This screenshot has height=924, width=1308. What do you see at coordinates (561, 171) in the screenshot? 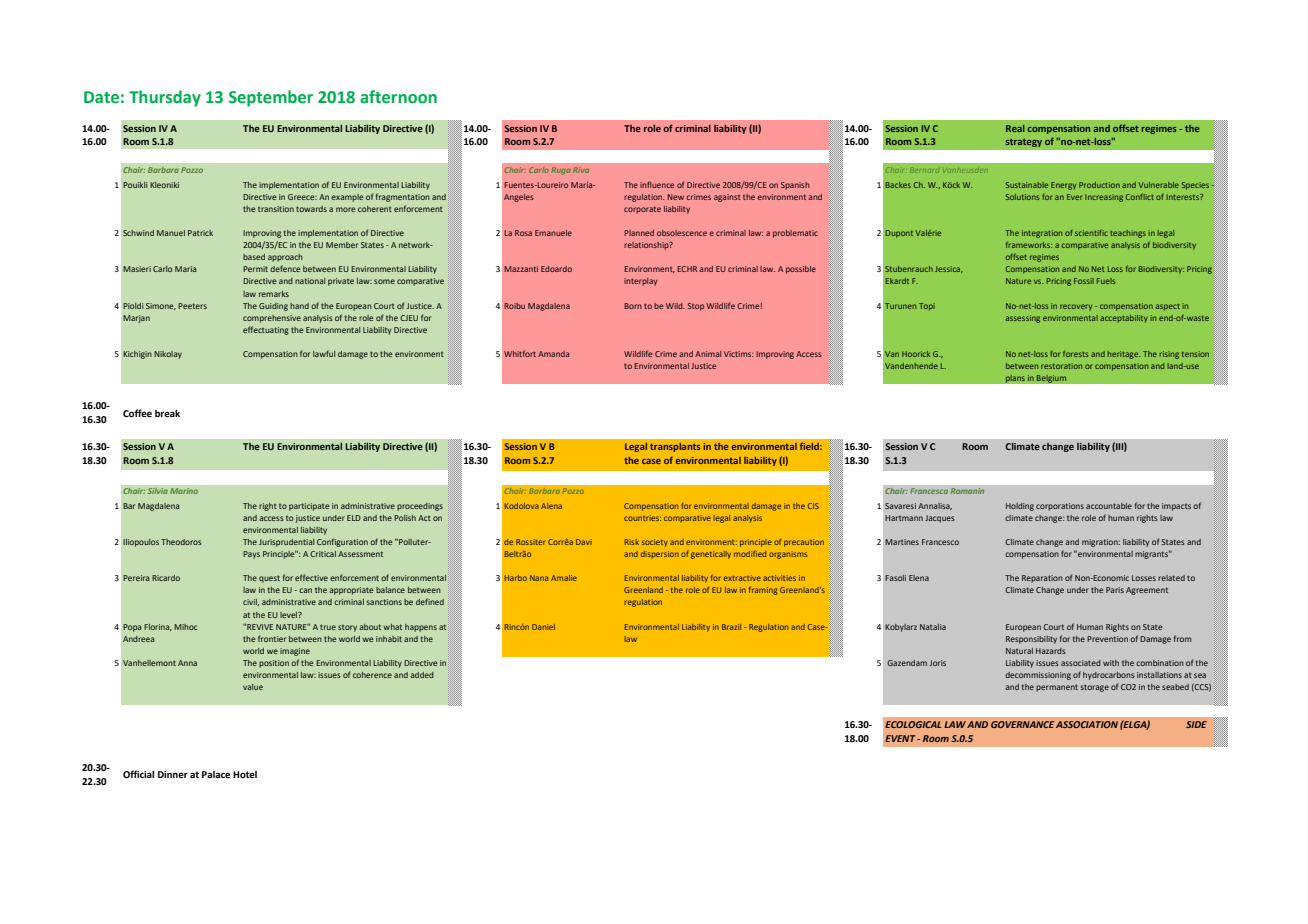
I see `Ruga` at bounding box center [561, 171].
